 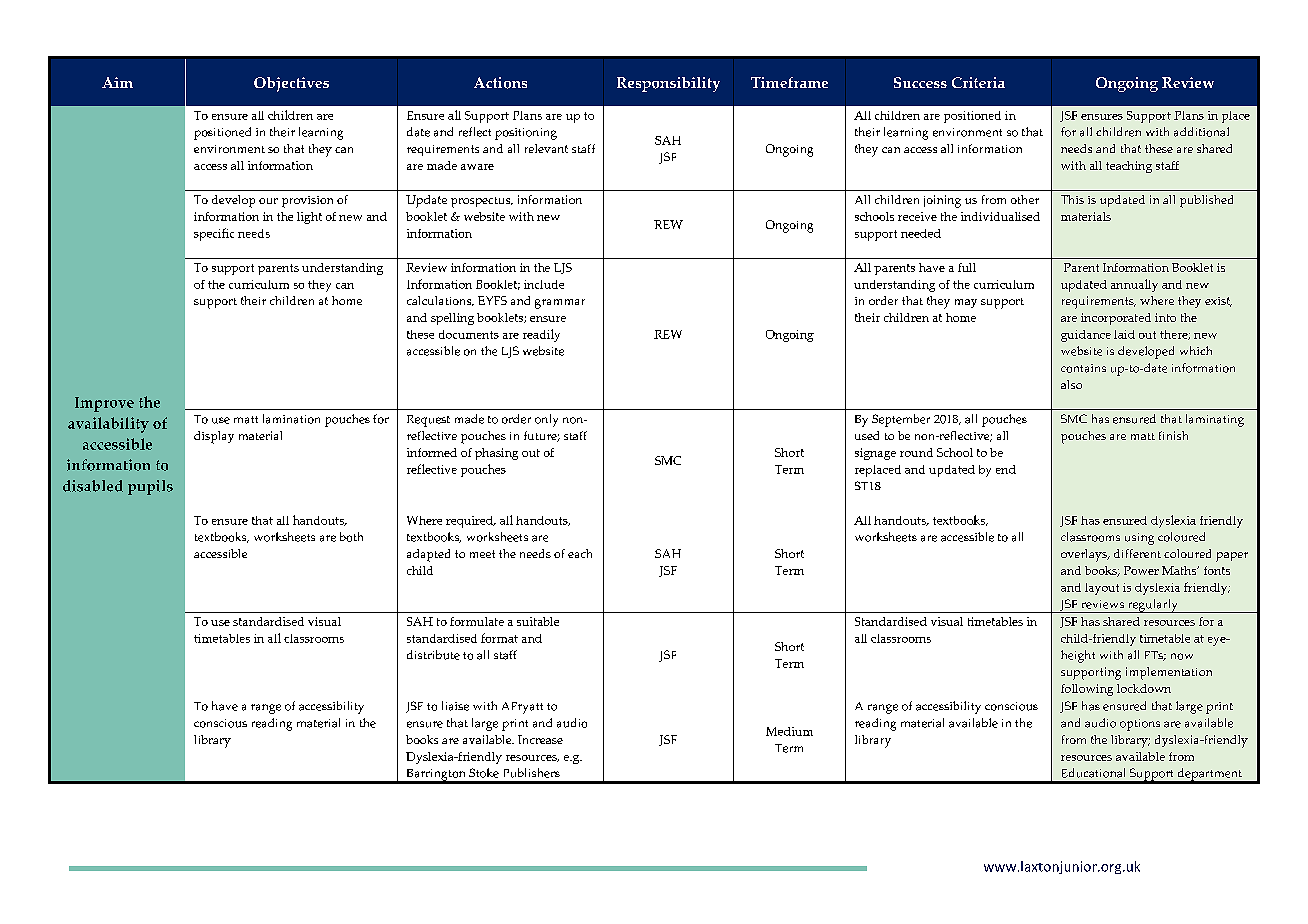 What do you see at coordinates (351, 537) in the page?
I see `both` at bounding box center [351, 537].
